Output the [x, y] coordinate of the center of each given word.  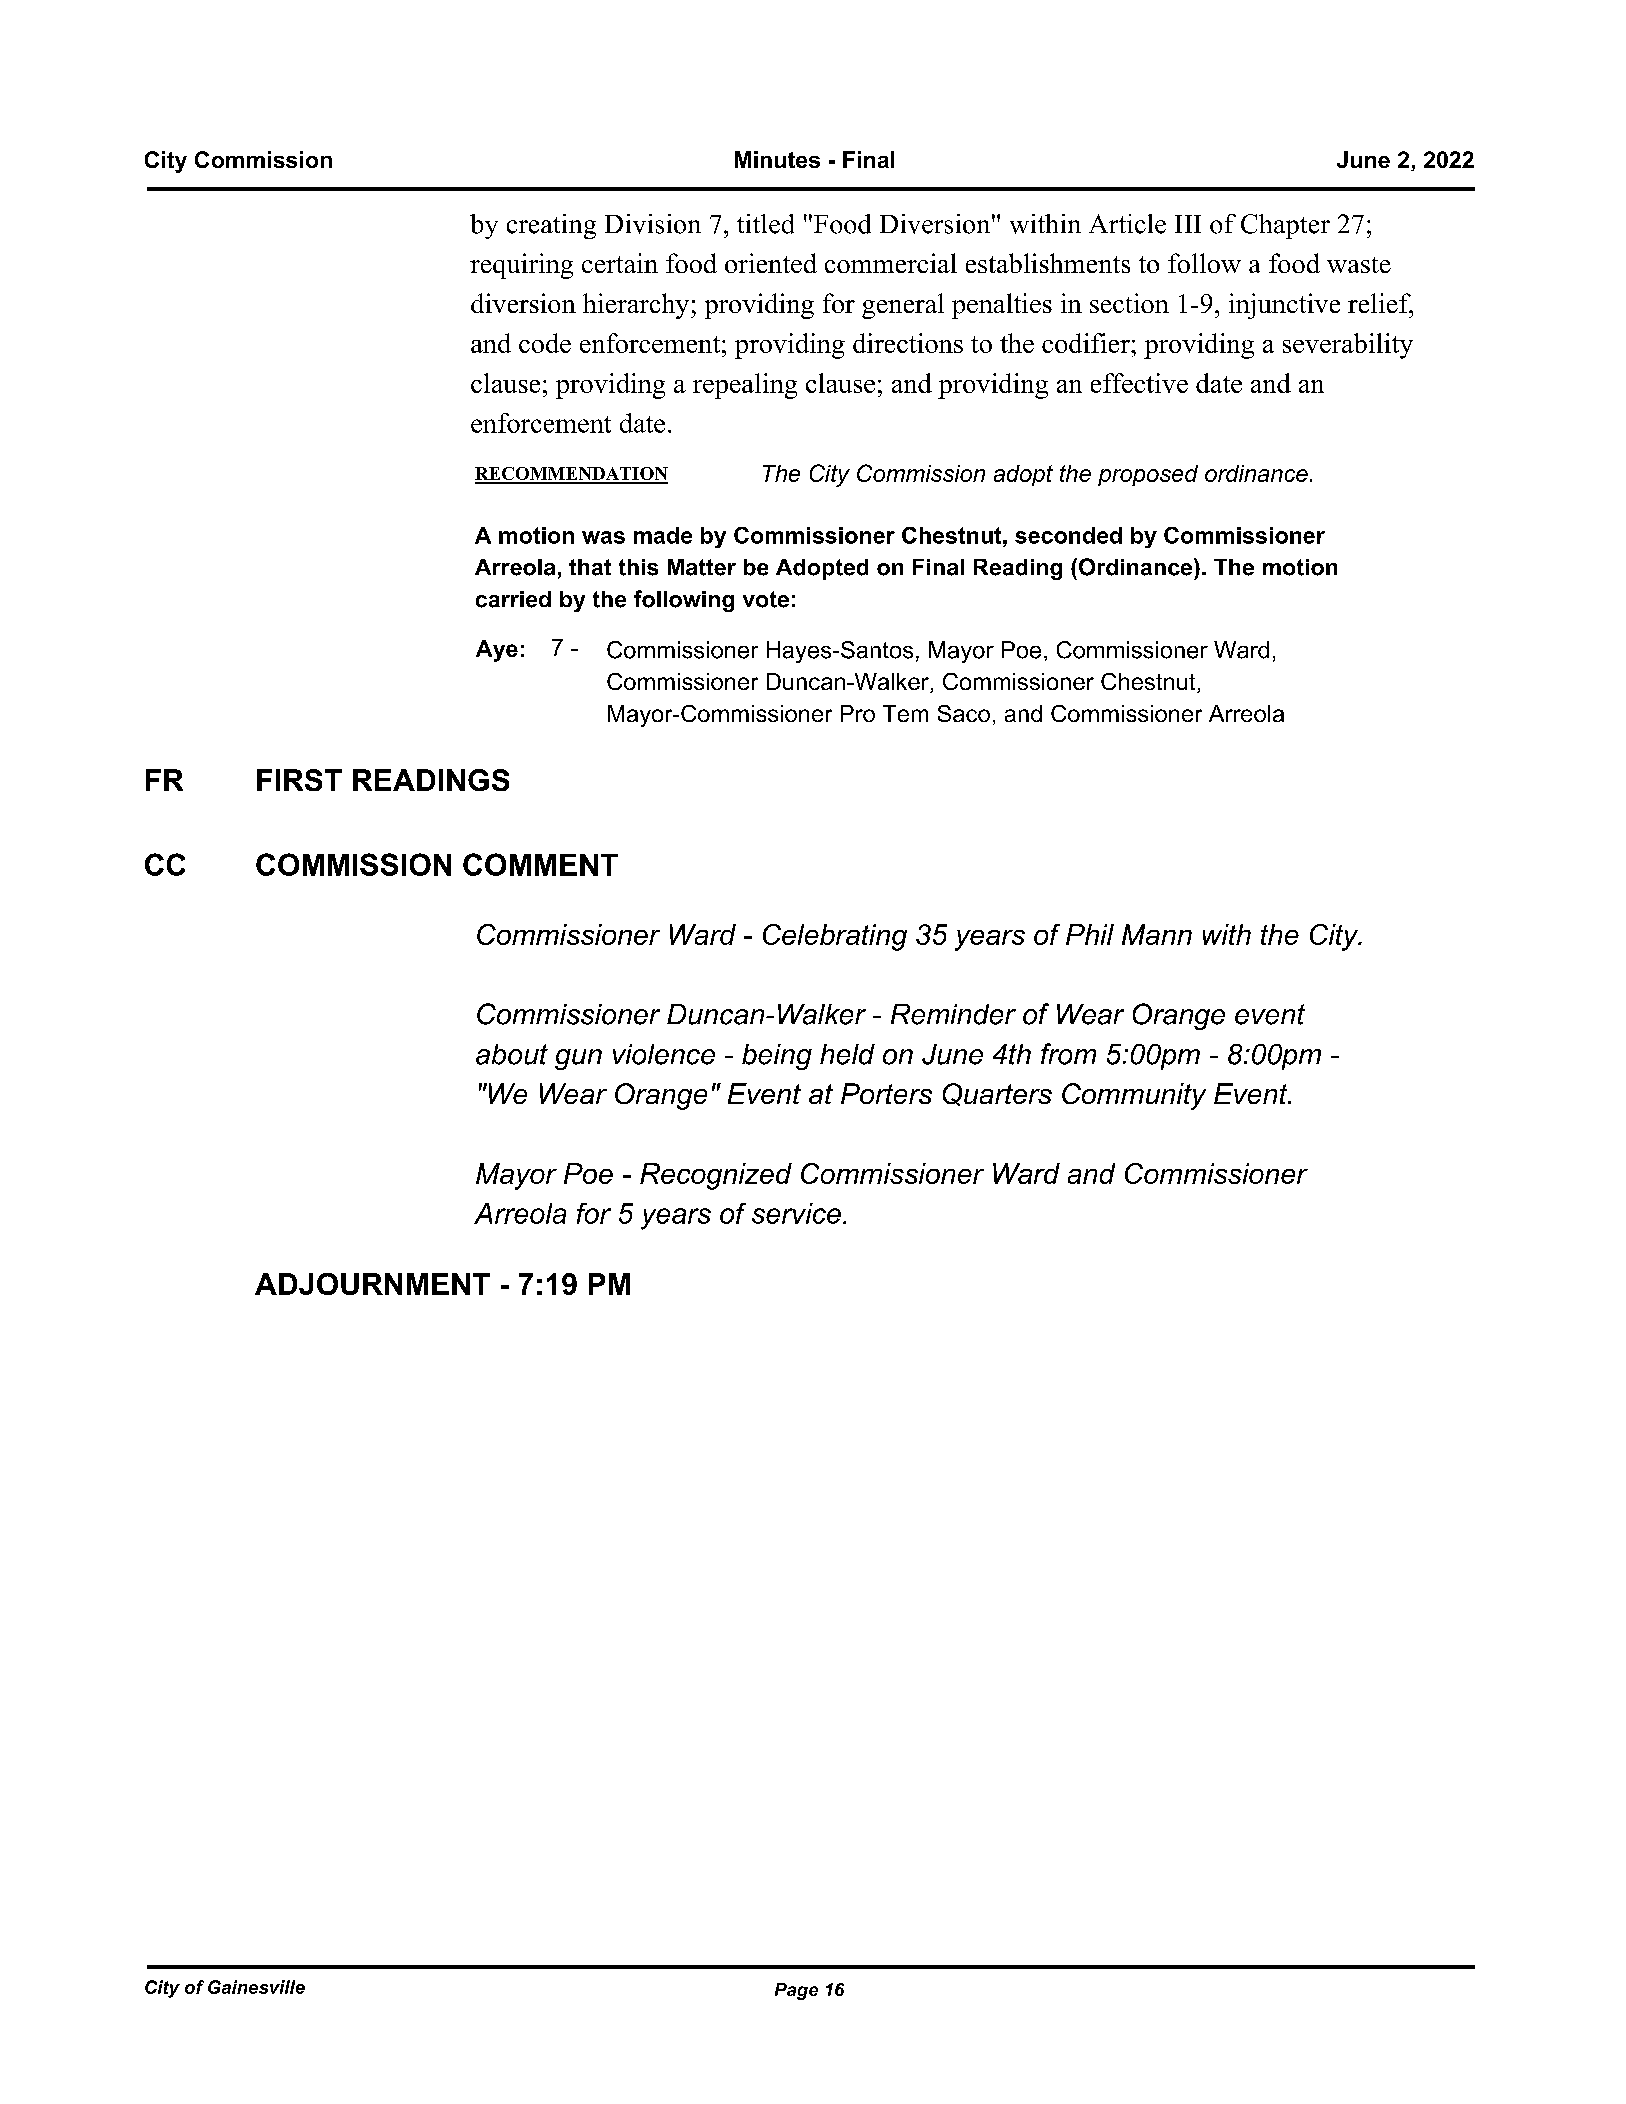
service [796, 1213]
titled [765, 224]
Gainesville [256, 1987]
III [1188, 224]
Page [796, 1991]
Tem [905, 713]
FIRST [299, 780]
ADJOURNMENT [372, 1284]
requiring [521, 266]
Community [1134, 1096]
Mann [1157, 934]
